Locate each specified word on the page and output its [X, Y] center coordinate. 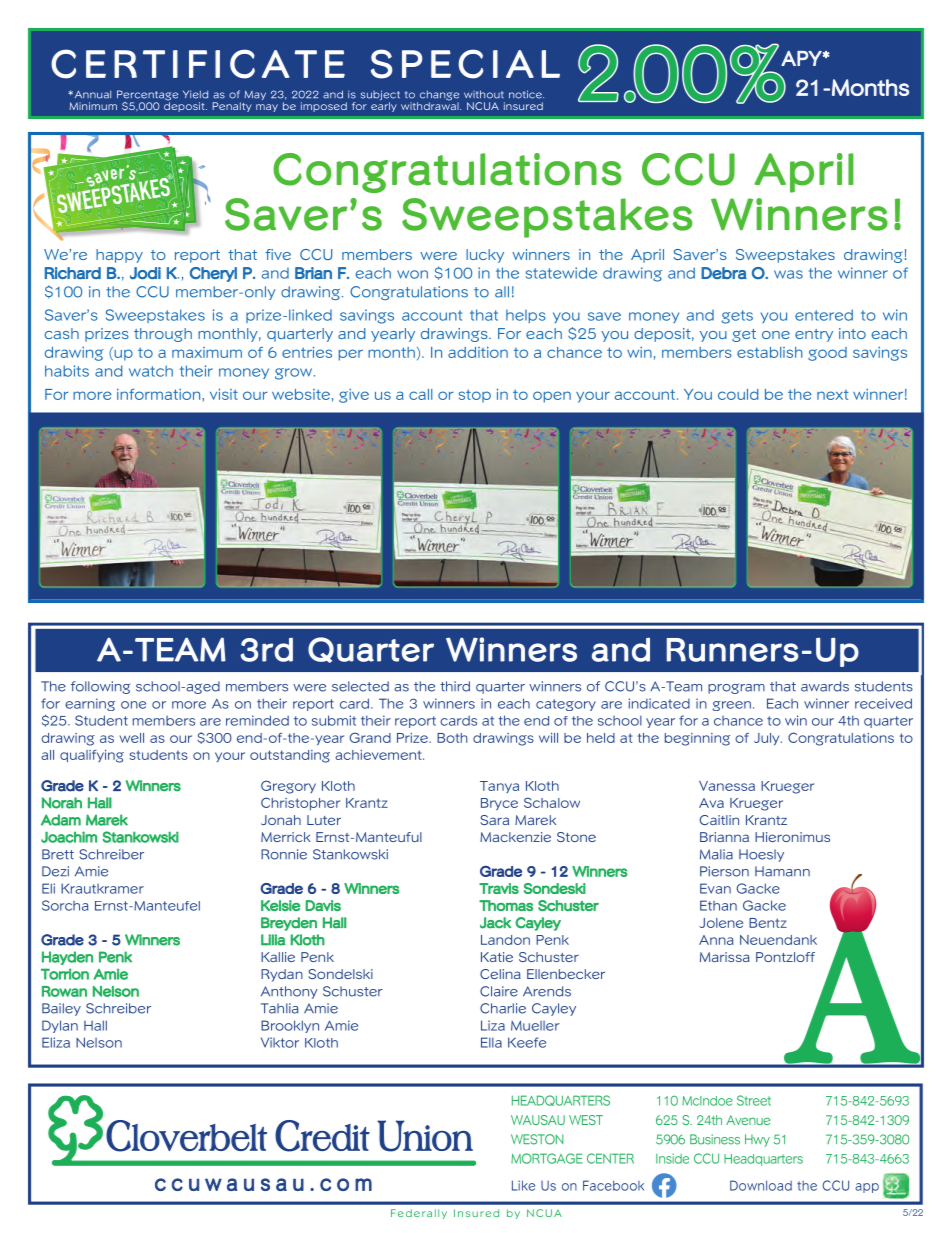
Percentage [147, 96]
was [788, 274]
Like [523, 1185]
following [100, 687]
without [484, 94]
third [455, 686]
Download [761, 1185]
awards [825, 686]
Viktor [280, 1042]
